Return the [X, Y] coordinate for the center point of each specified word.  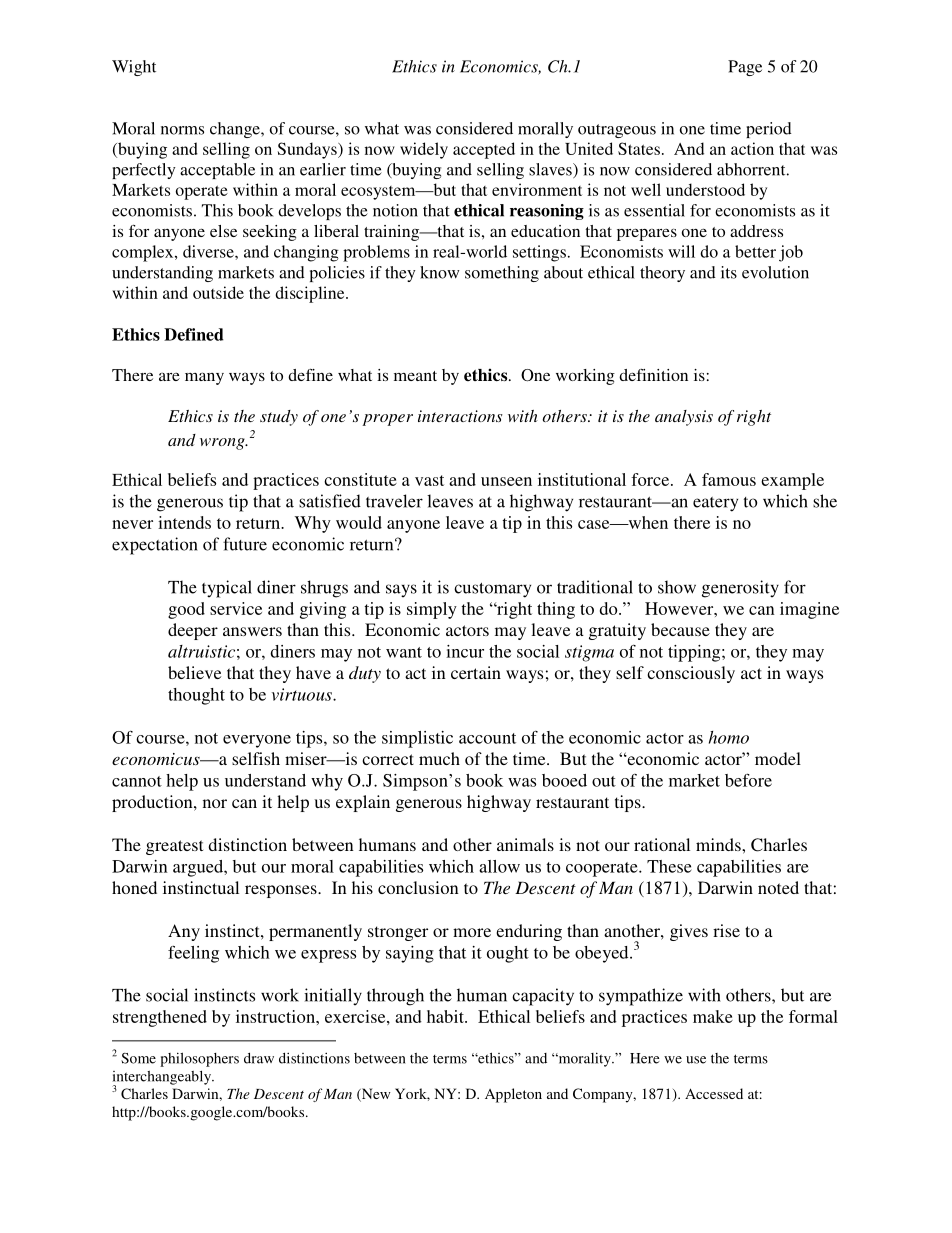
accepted [484, 150]
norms [182, 130]
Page [745, 68]
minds [719, 844]
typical [227, 589]
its [729, 272]
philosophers [199, 1059]
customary [492, 590]
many [204, 378]
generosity [740, 589]
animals [525, 844]
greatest [174, 847]
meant [415, 376]
